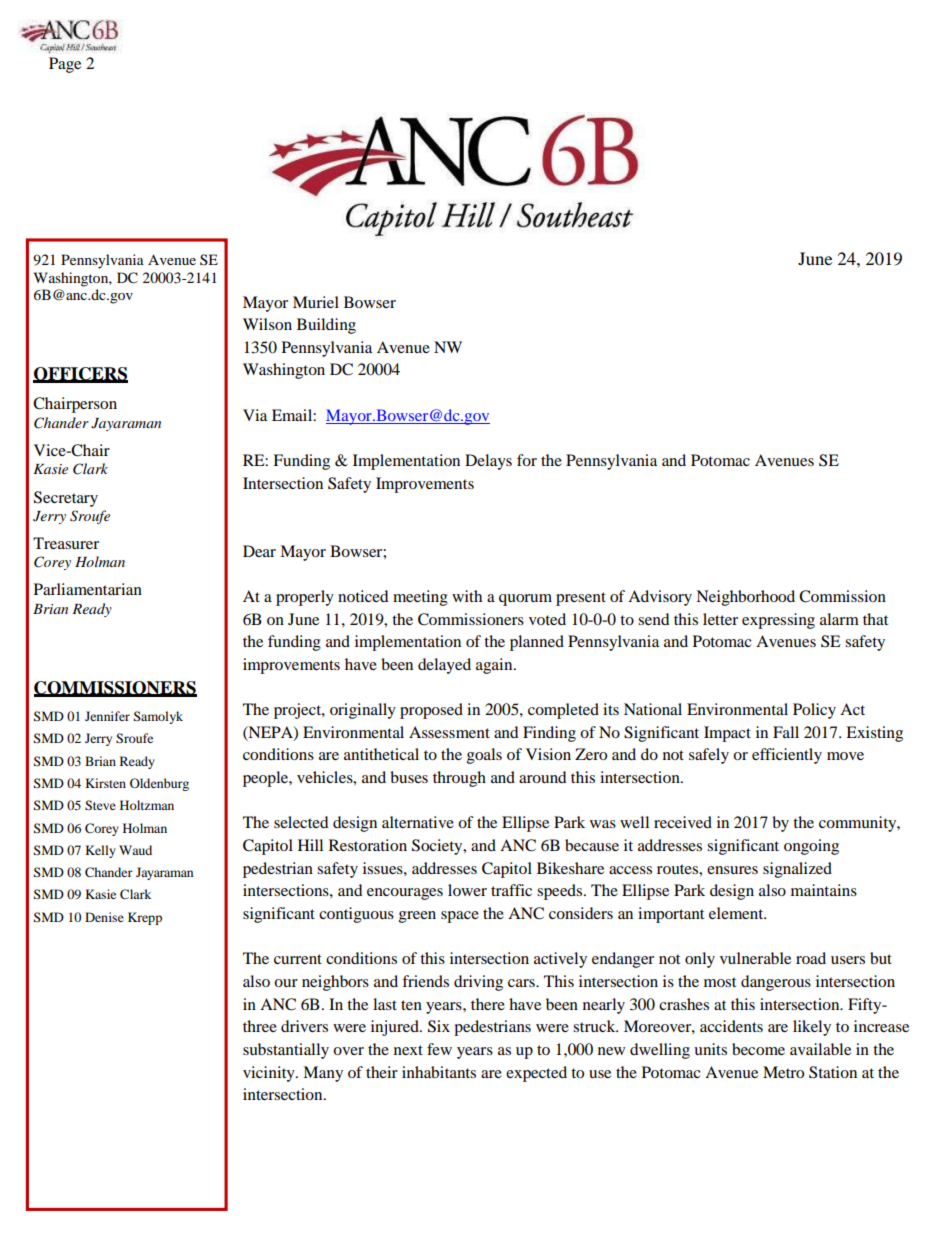 The image size is (952, 1233). I want to click on Via, so click(255, 415).
